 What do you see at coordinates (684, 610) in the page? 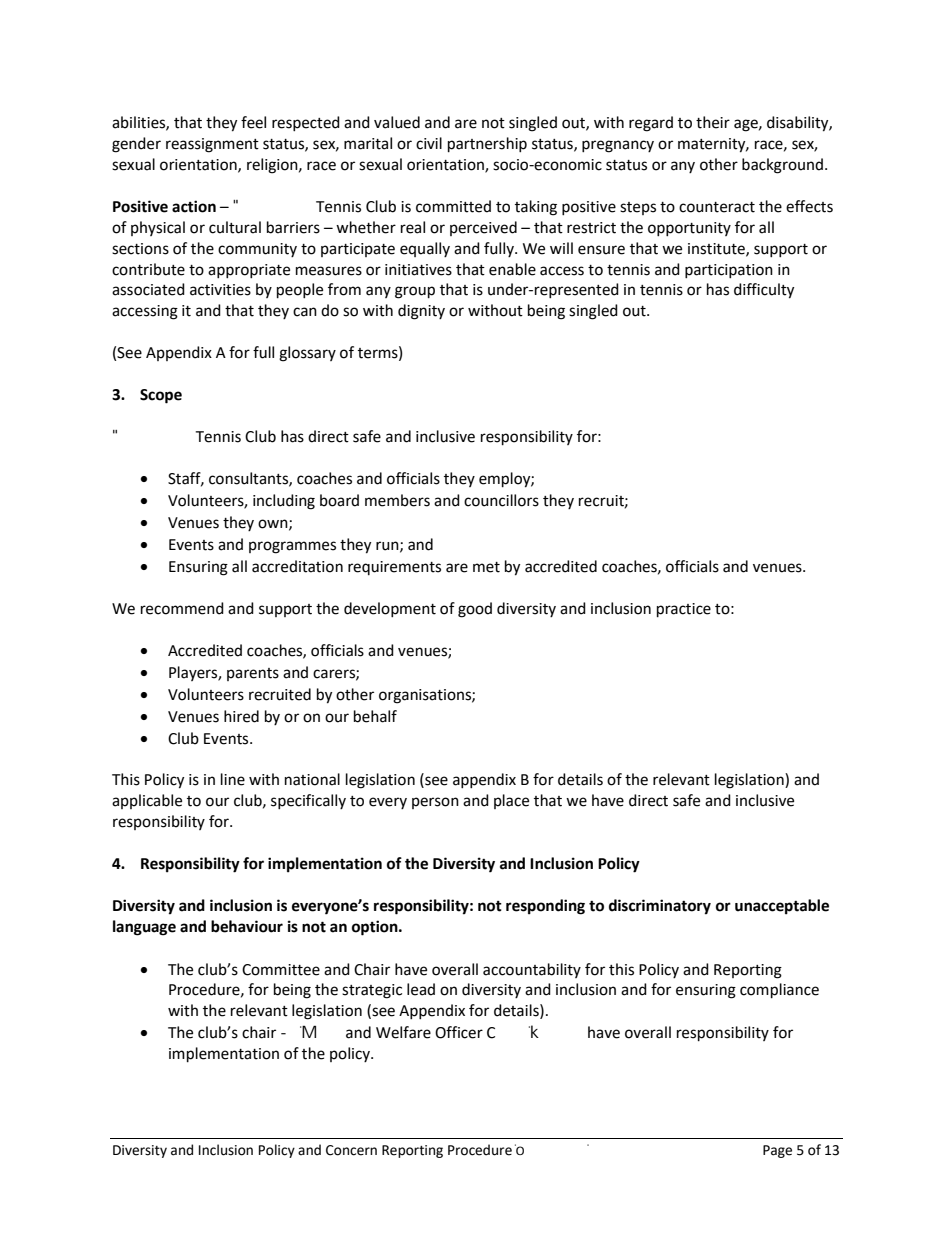
I see `practice` at bounding box center [684, 610].
